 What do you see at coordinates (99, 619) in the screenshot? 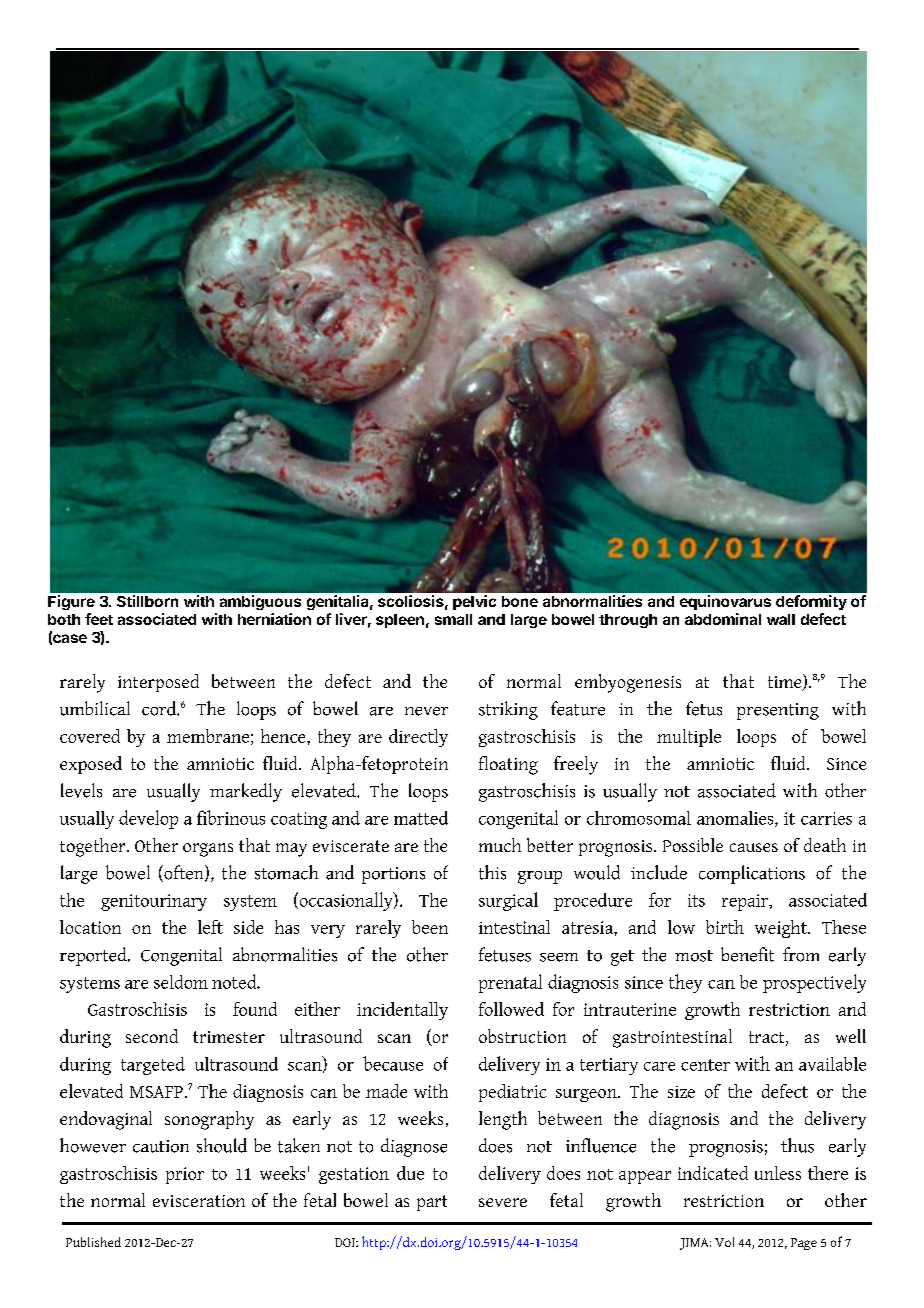
I see `feet` at bounding box center [99, 619].
